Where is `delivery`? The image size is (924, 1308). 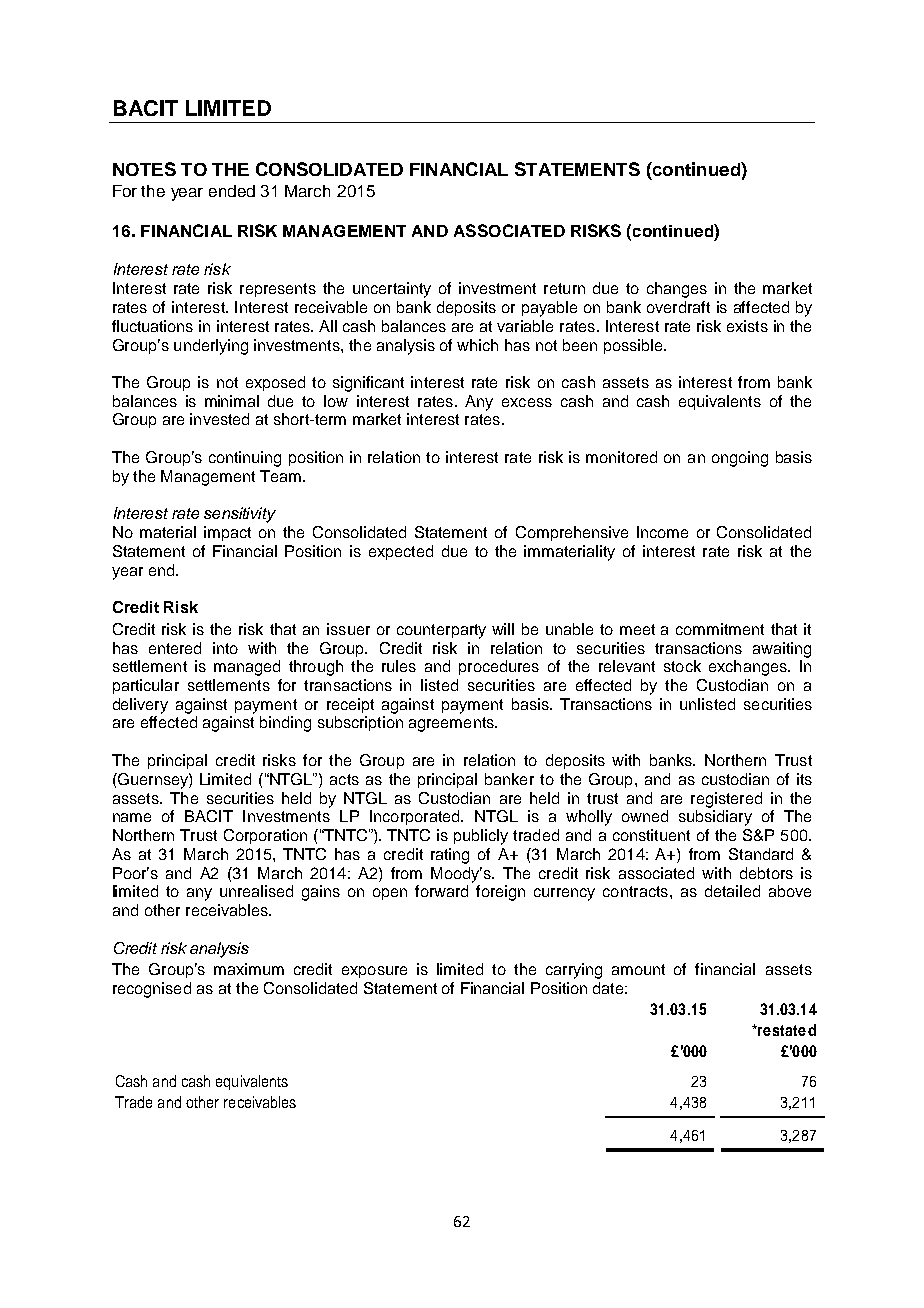
delivery is located at coordinates (140, 706).
